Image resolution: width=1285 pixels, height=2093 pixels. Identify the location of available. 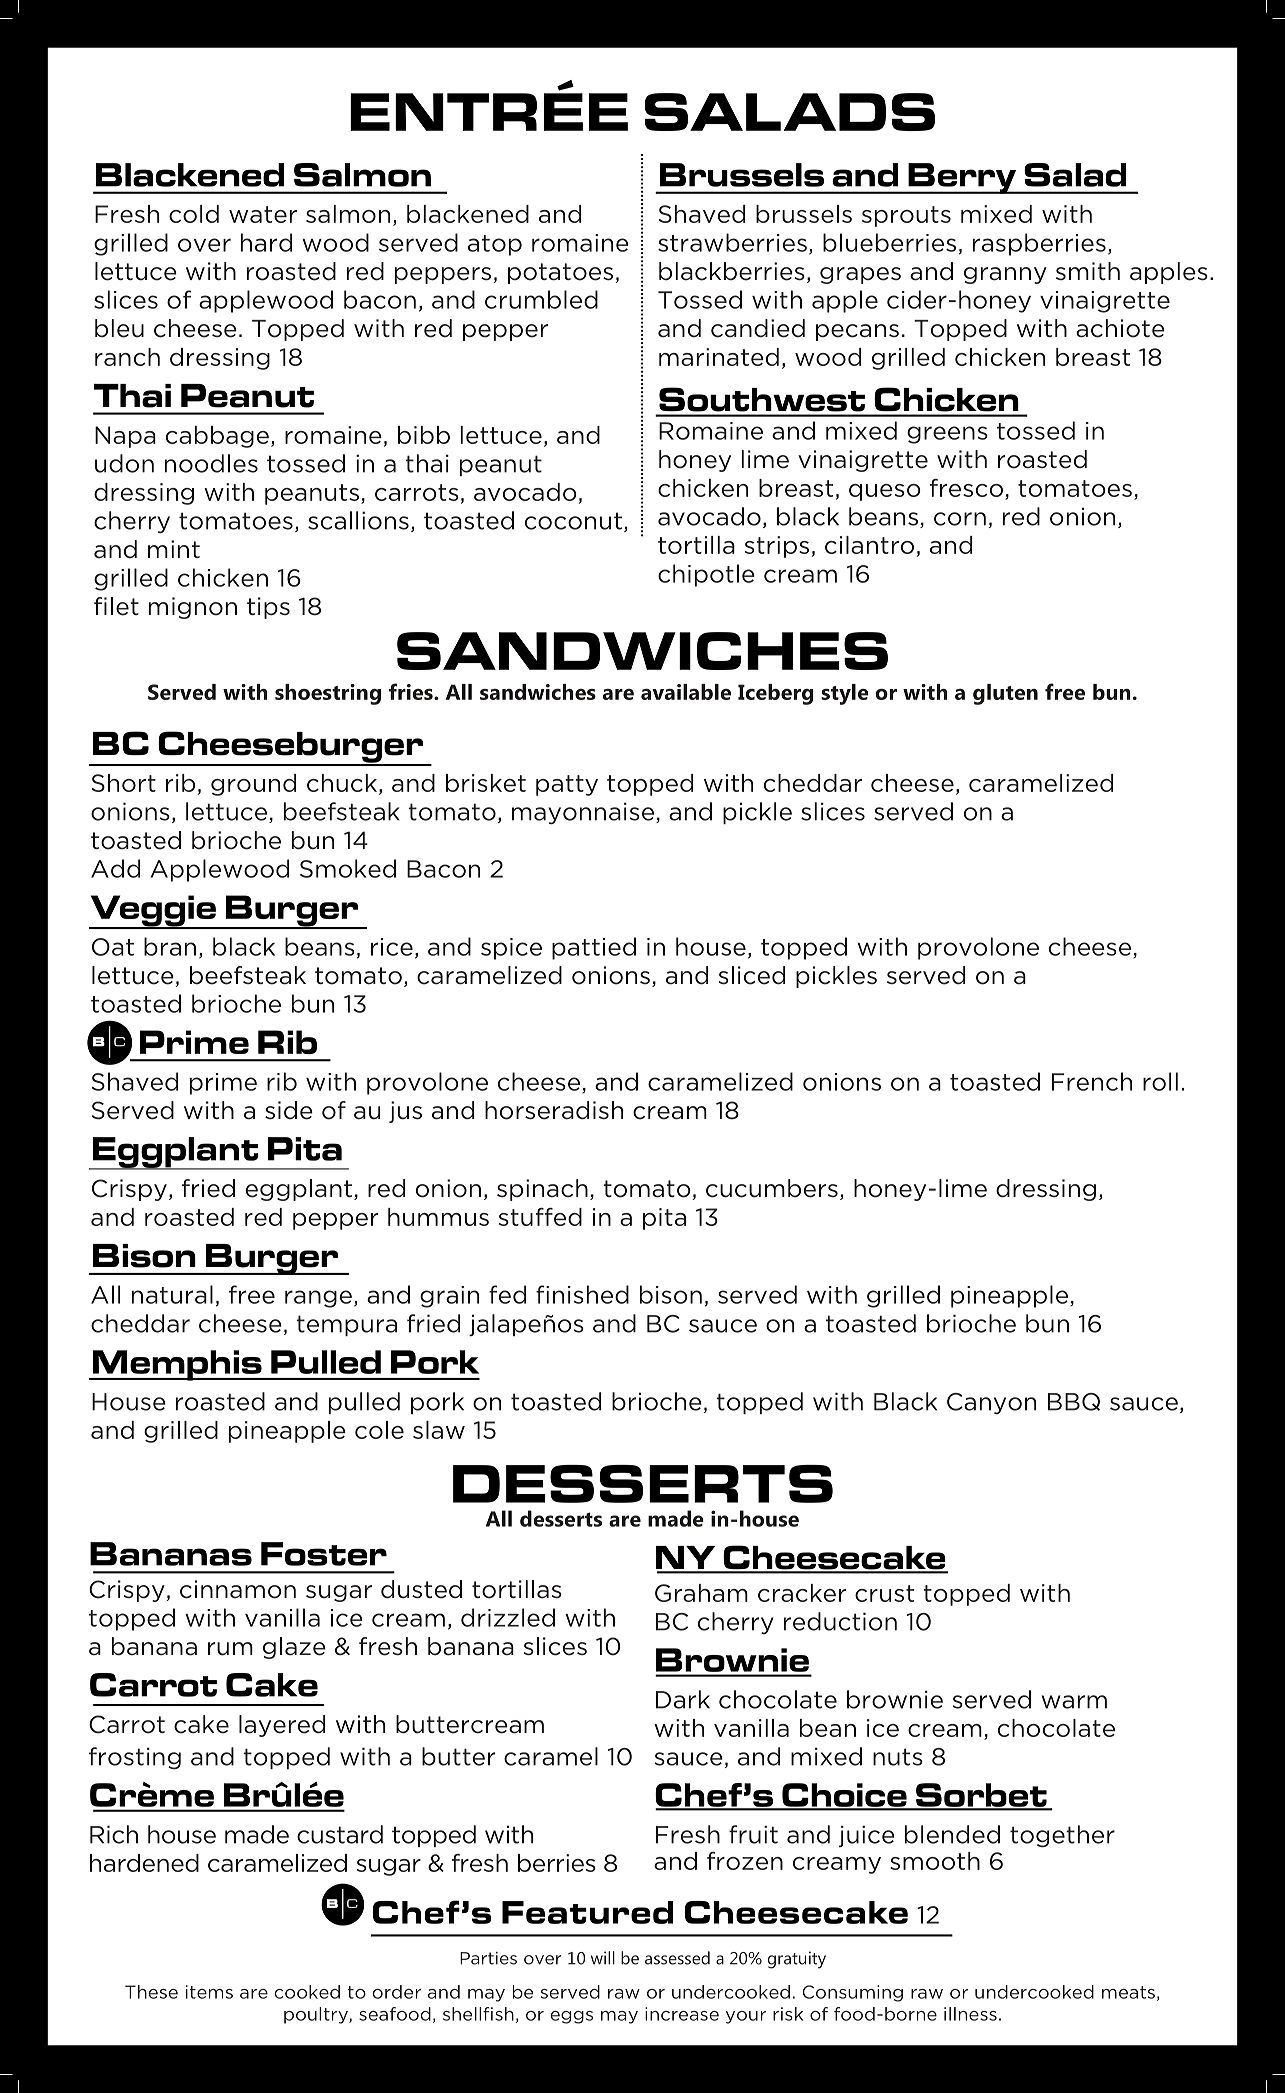
(686, 692).
